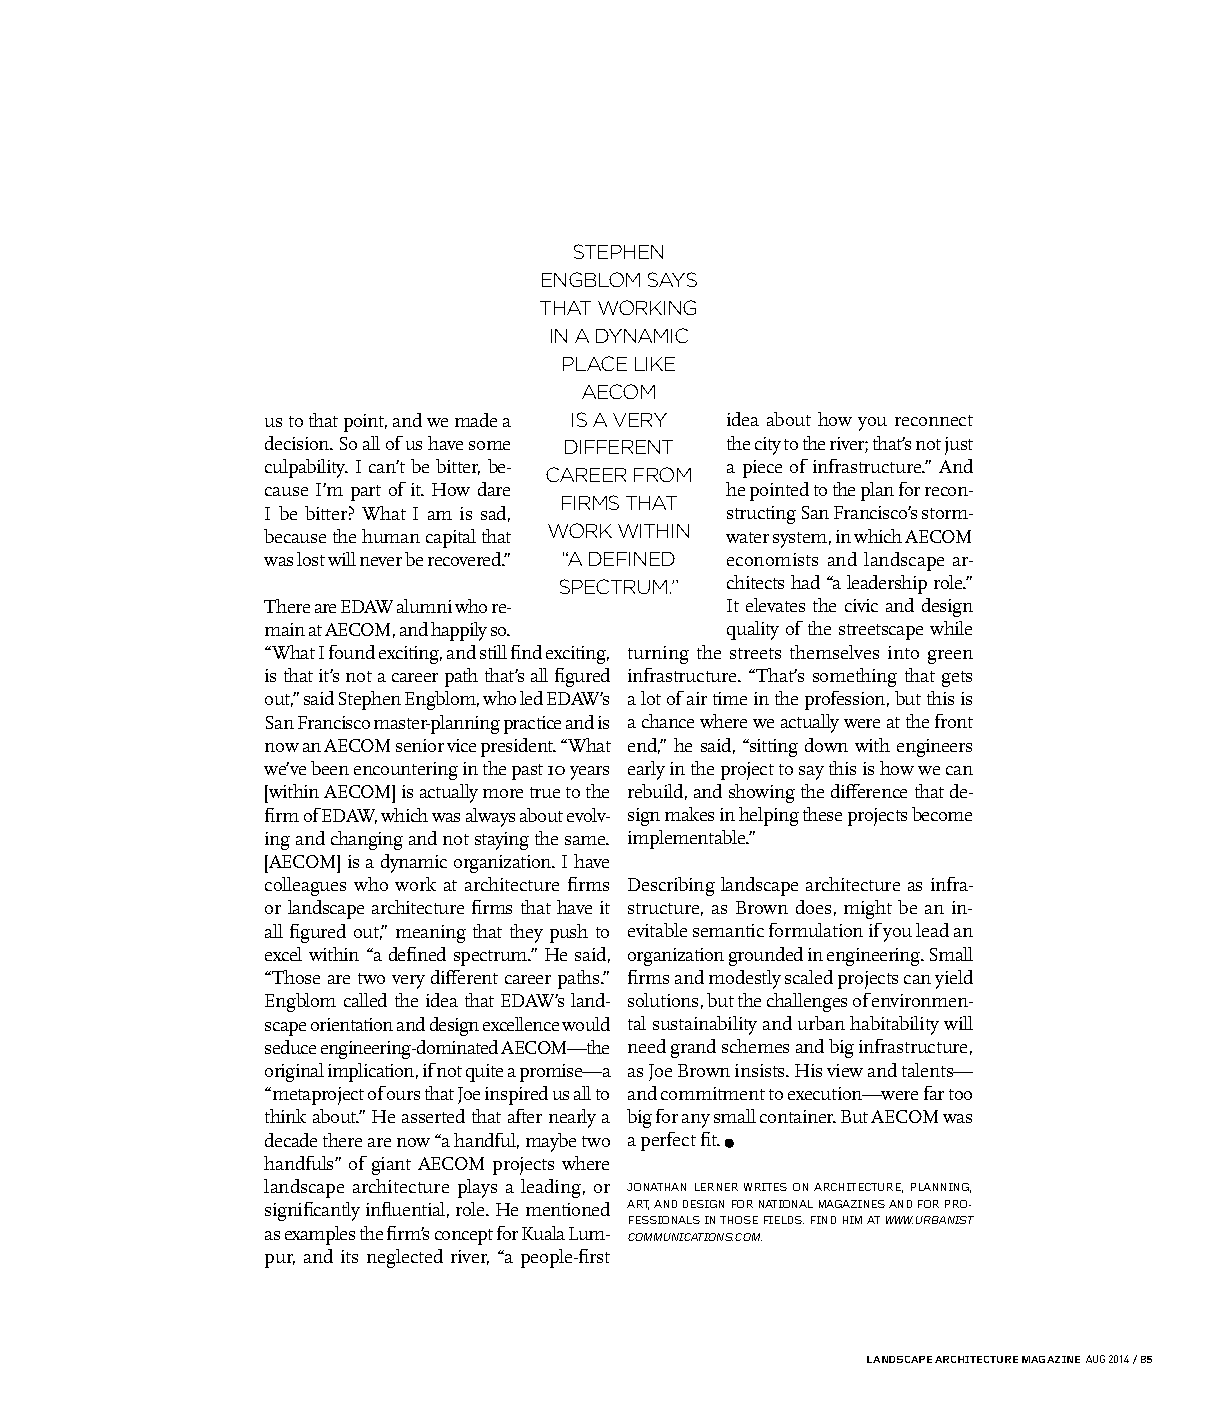  Describe the element at coordinates (658, 655) in the screenshot. I see `turning` at that location.
